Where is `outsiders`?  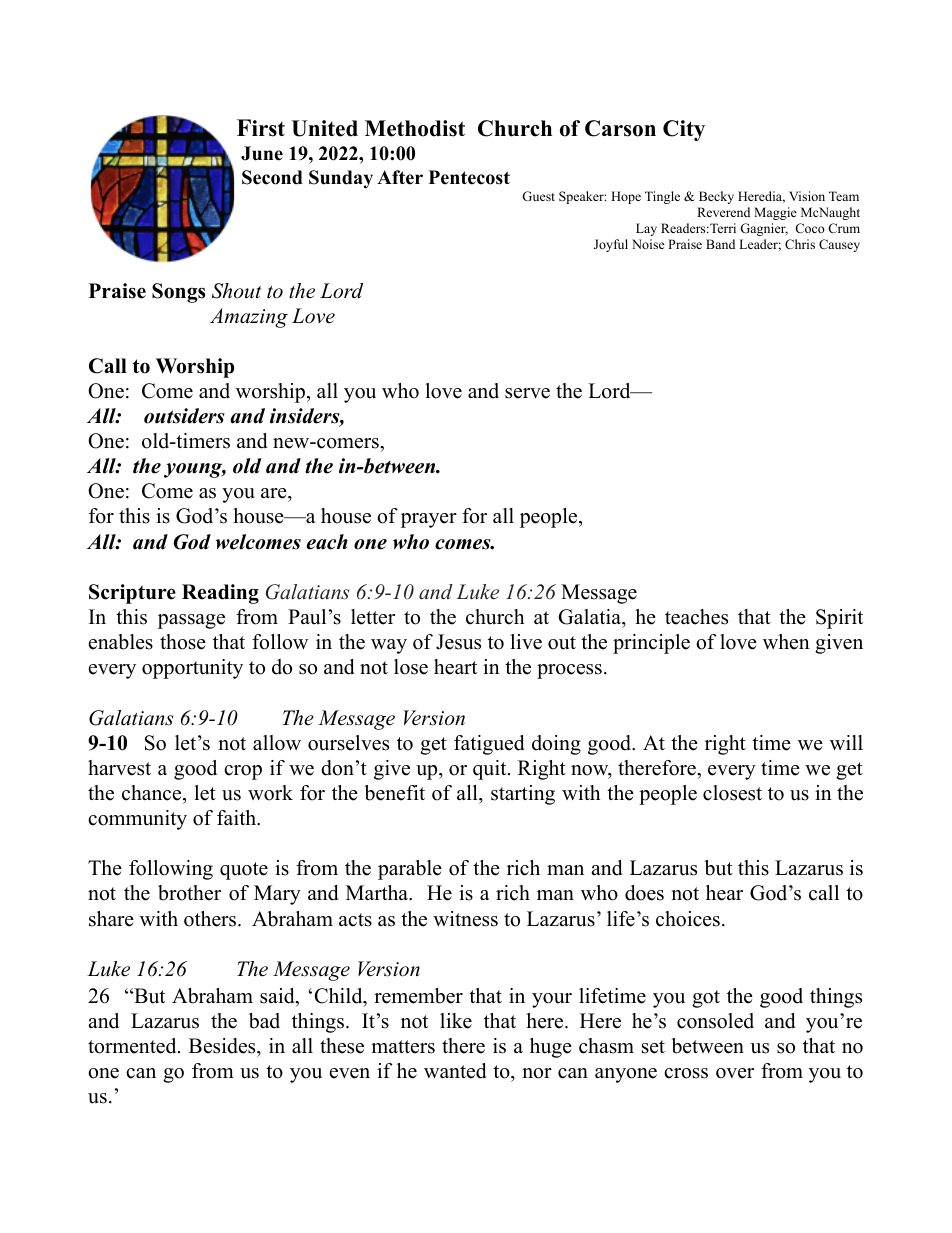 outsiders is located at coordinates (184, 416).
